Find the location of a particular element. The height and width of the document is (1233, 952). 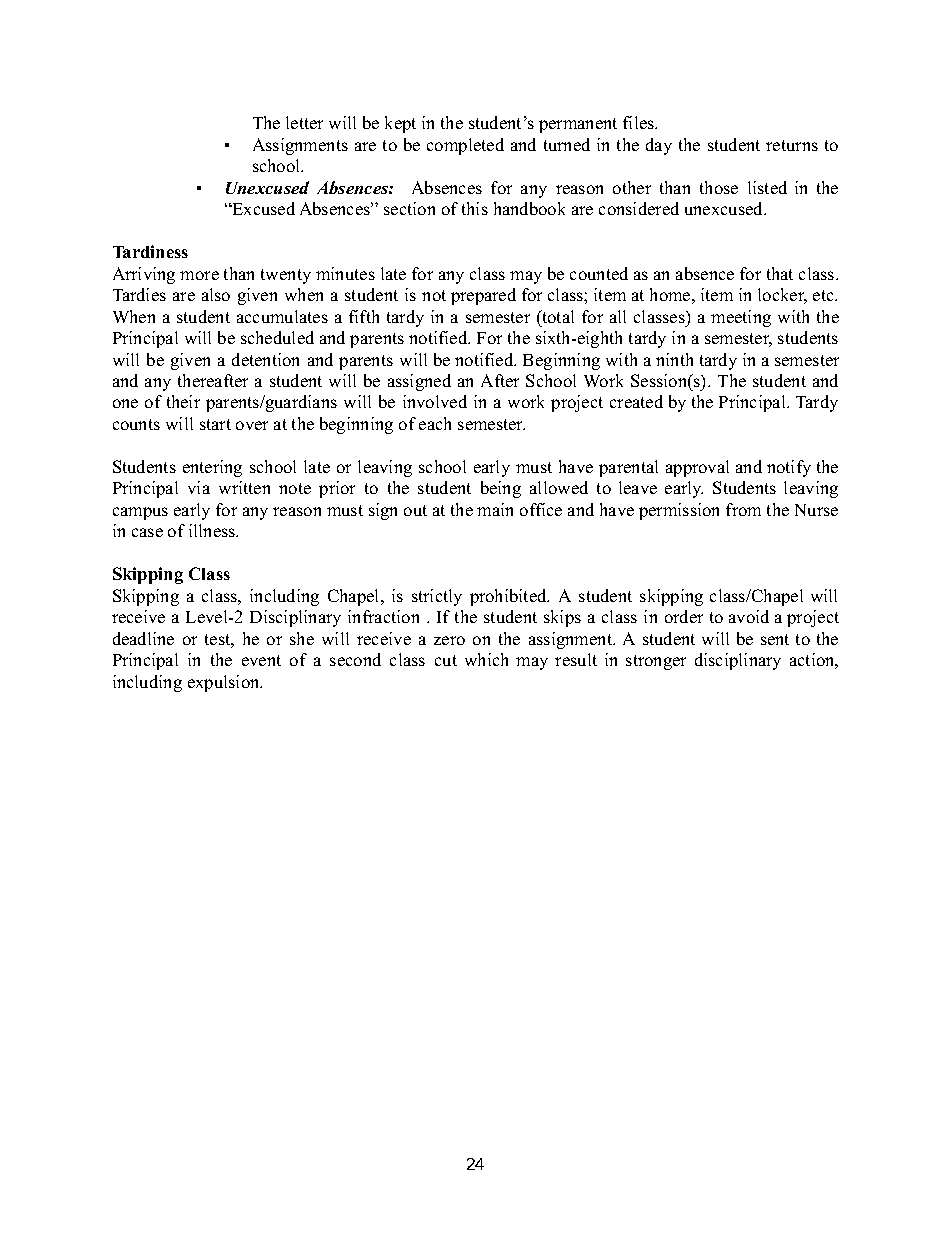

also is located at coordinates (216, 294).
